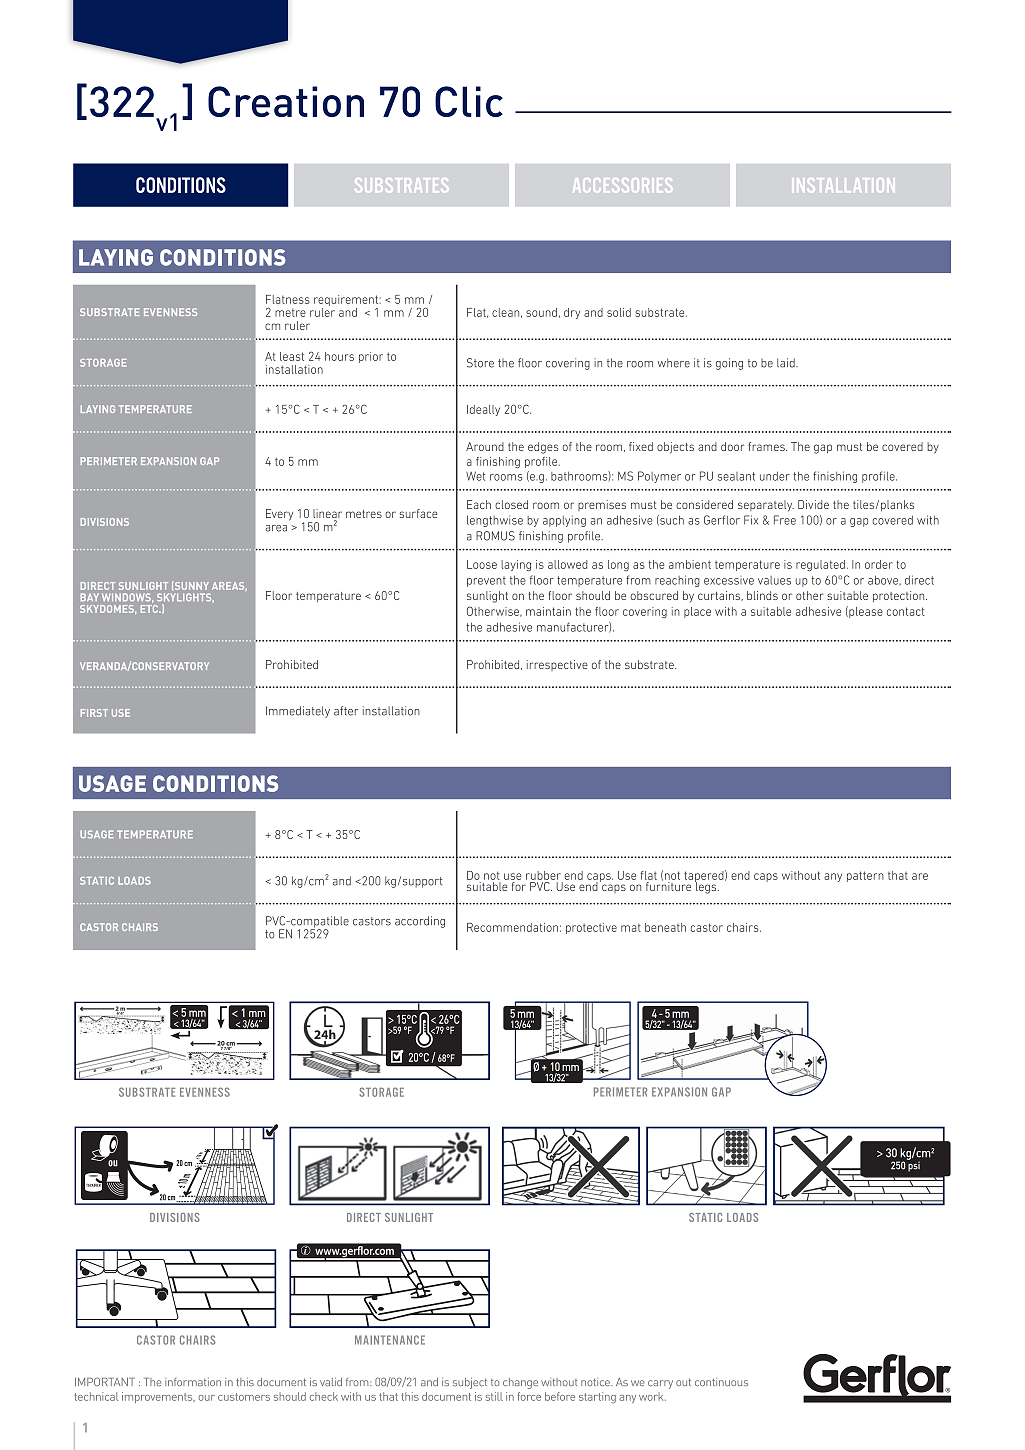 The image size is (1025, 1450). Describe the element at coordinates (469, 101) in the page. I see `Clic` at that location.
